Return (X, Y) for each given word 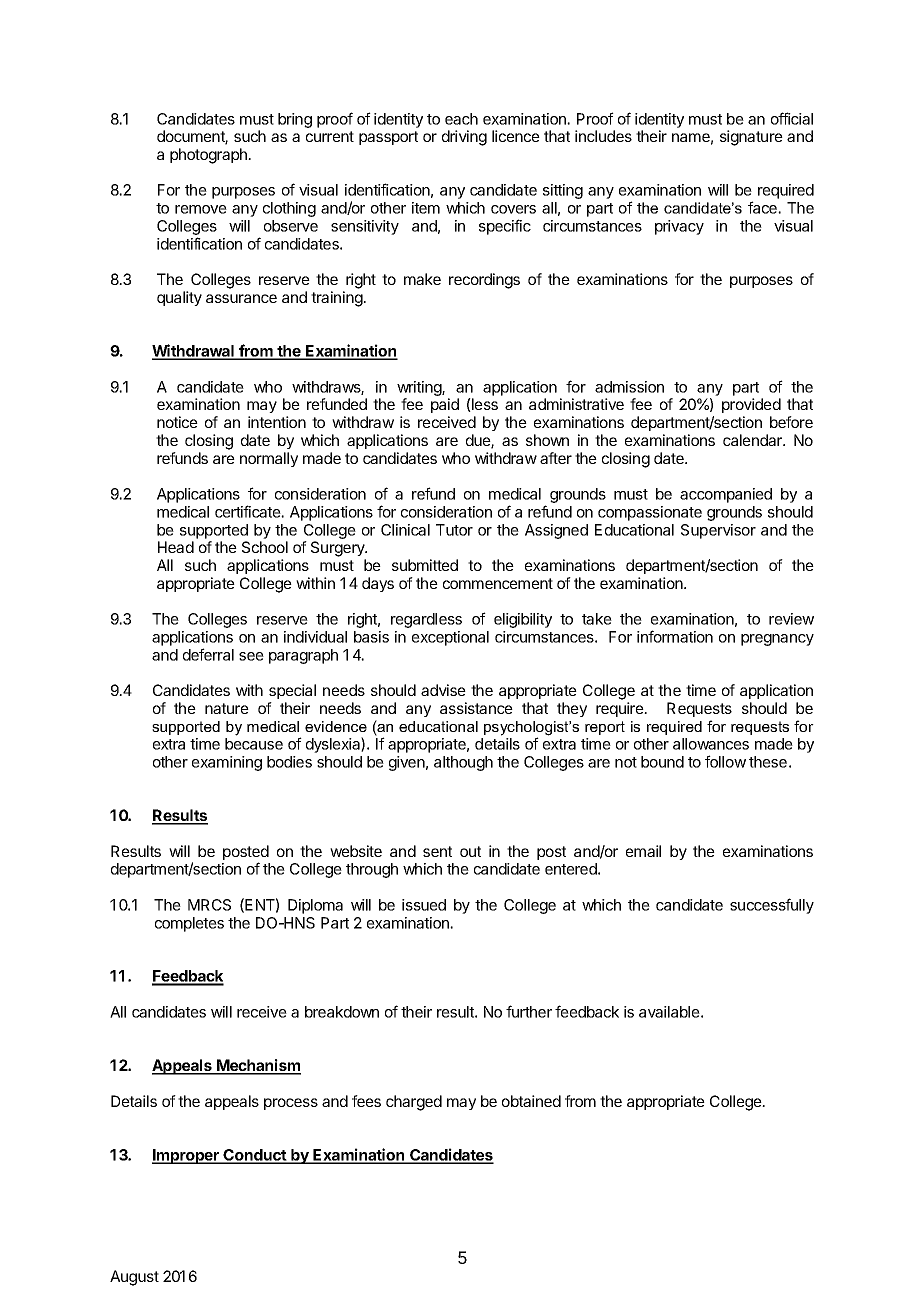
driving (464, 138)
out (470, 851)
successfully (772, 906)
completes (189, 924)
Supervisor (718, 531)
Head (176, 547)
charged (414, 1103)
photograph (209, 156)
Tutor (454, 530)
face (763, 207)
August (134, 1278)
